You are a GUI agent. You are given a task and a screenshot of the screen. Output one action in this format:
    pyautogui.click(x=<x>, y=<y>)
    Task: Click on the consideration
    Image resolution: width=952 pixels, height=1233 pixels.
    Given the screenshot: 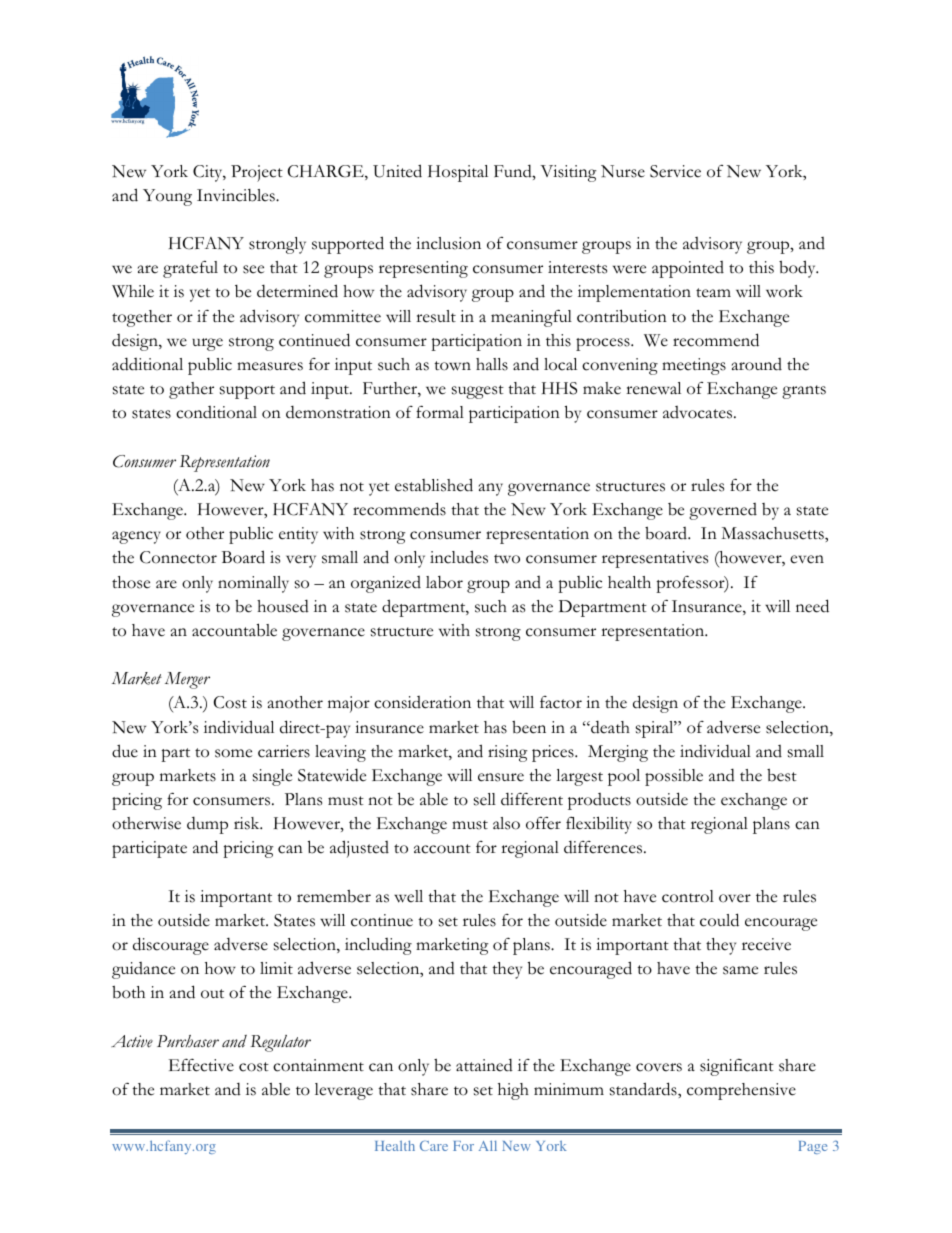 What is the action you would take?
    pyautogui.click(x=422, y=702)
